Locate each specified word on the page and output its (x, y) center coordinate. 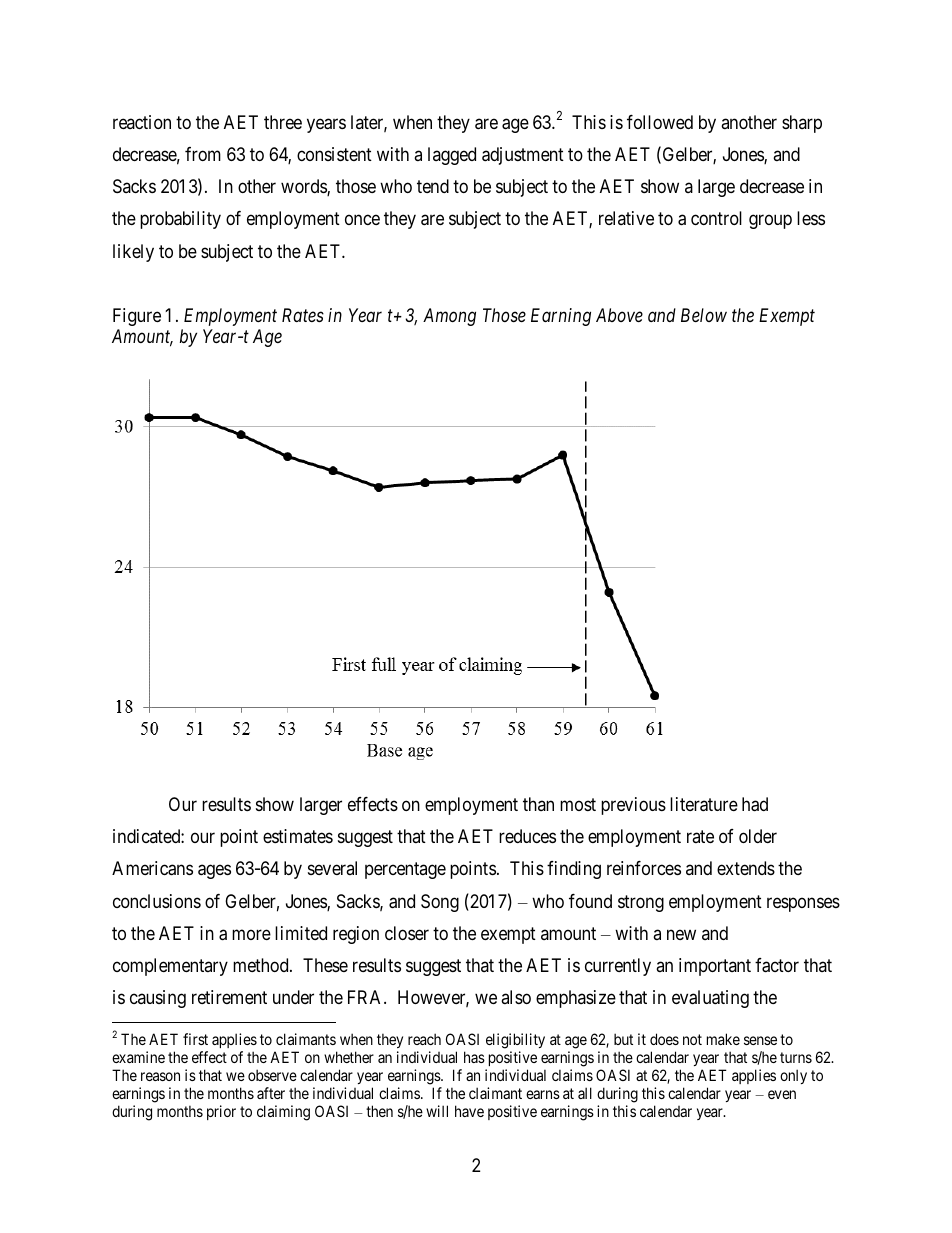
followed (660, 122)
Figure (137, 317)
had (755, 804)
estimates (298, 836)
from (203, 154)
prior (221, 1112)
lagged (452, 156)
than (538, 804)
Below (704, 315)
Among (449, 317)
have (469, 1111)
